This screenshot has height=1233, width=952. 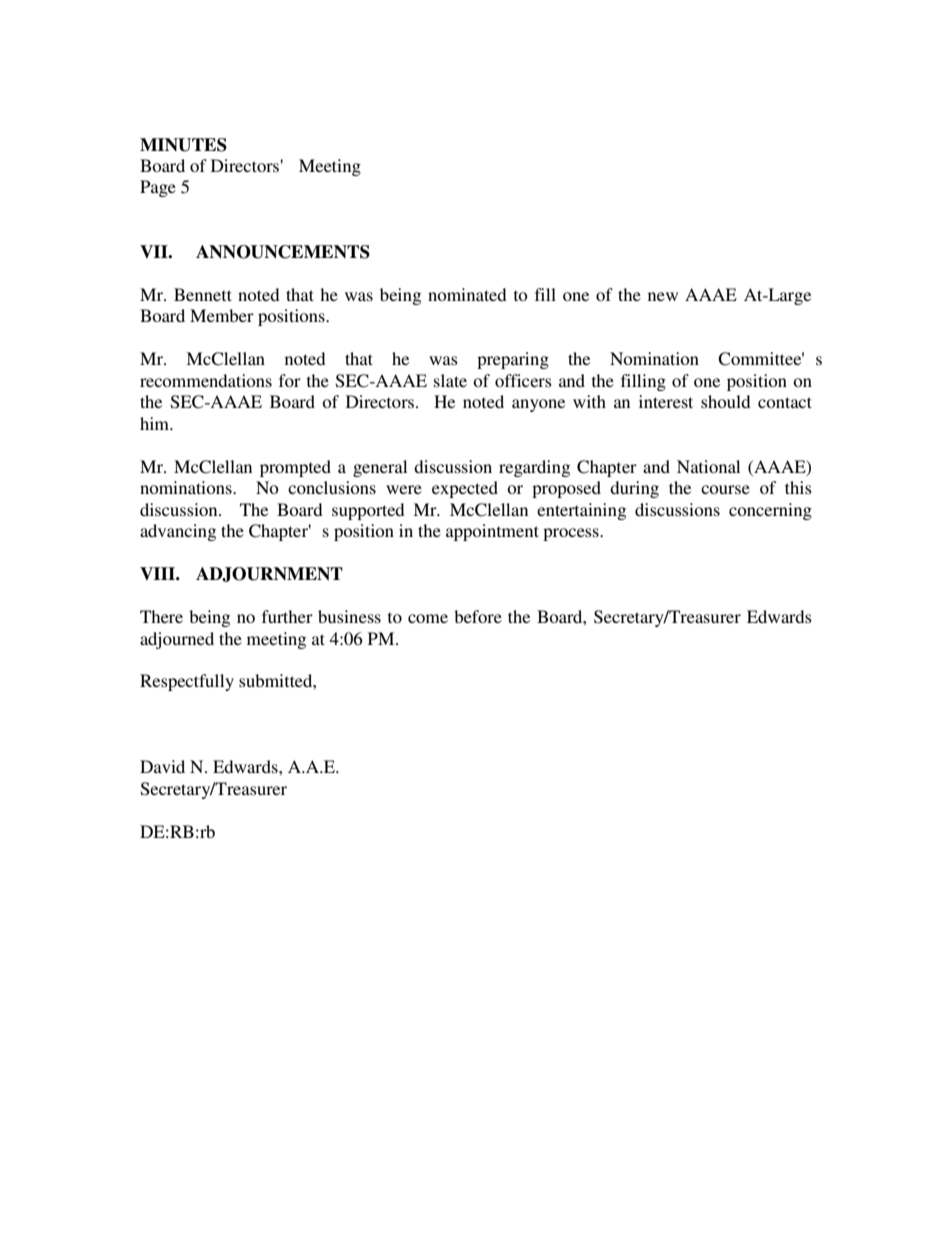 What do you see at coordinates (295, 468) in the screenshot?
I see `prompted` at bounding box center [295, 468].
